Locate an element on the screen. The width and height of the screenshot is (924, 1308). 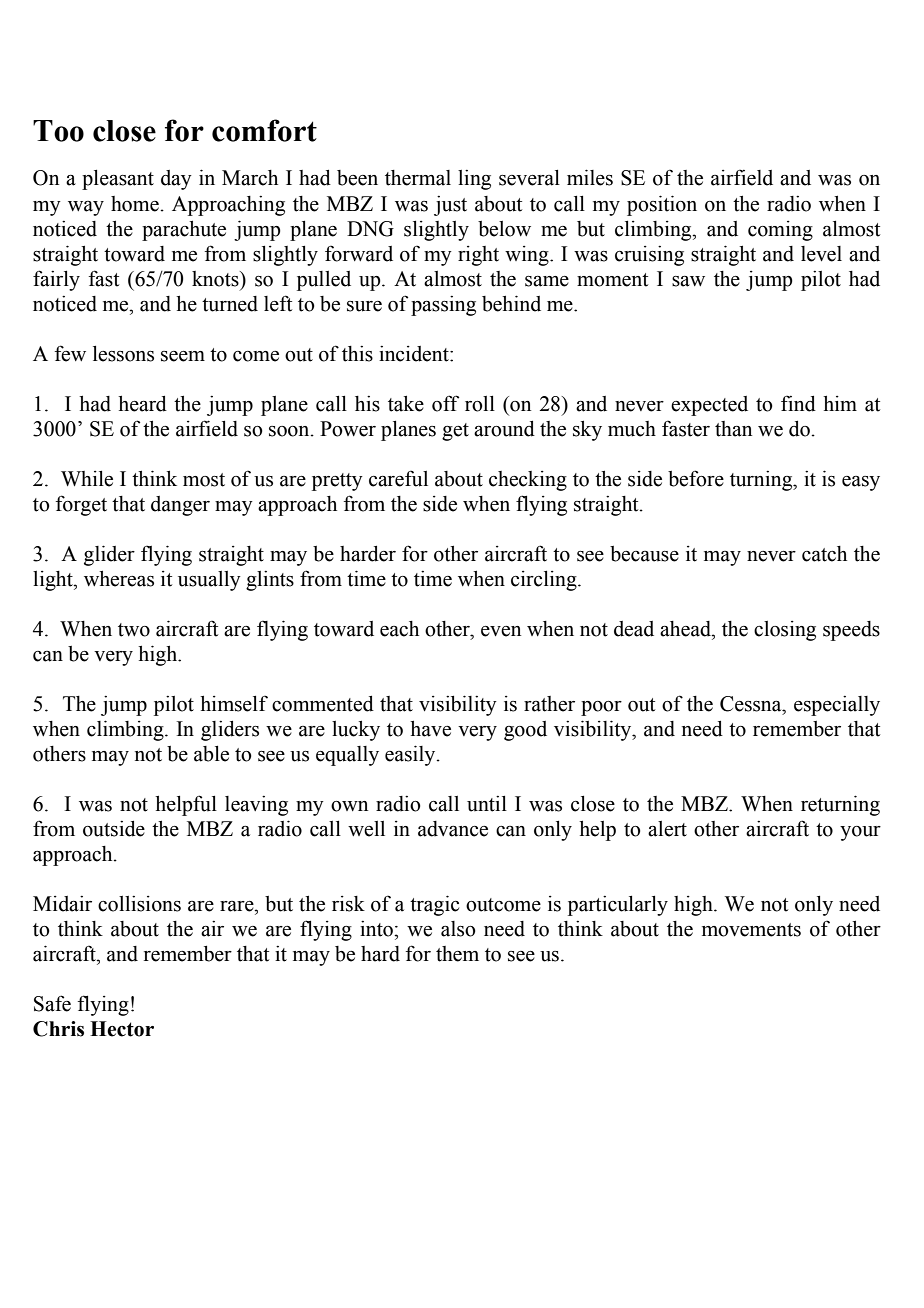
catch is located at coordinates (824, 554).
